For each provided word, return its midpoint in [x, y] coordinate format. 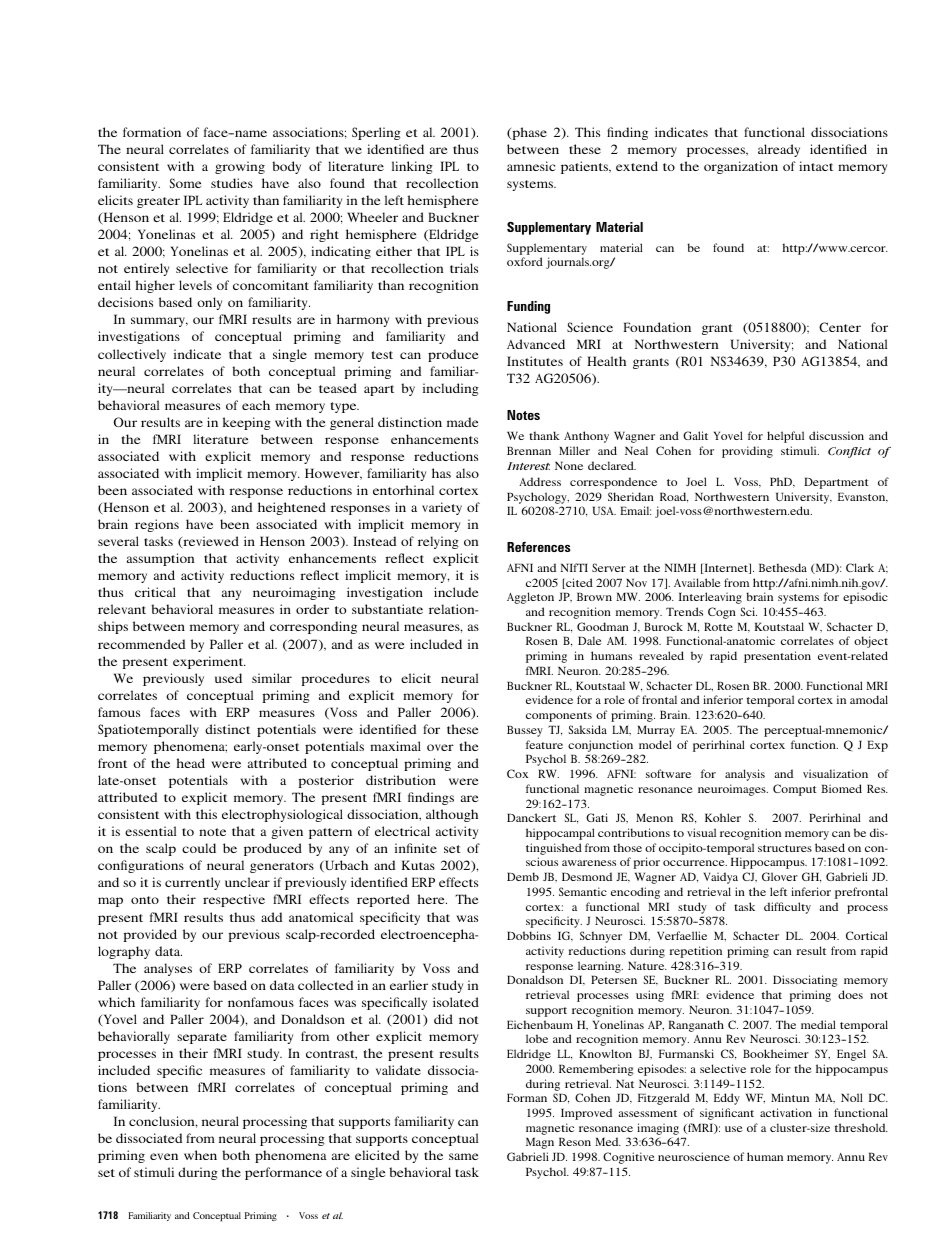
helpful [785, 437]
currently [192, 883]
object [871, 642]
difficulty [787, 908]
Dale [590, 640]
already [779, 150]
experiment [209, 662]
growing [240, 167]
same [463, 1156]
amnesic [531, 166]
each [256, 405]
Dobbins [529, 935]
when [200, 1155]
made [462, 422]
